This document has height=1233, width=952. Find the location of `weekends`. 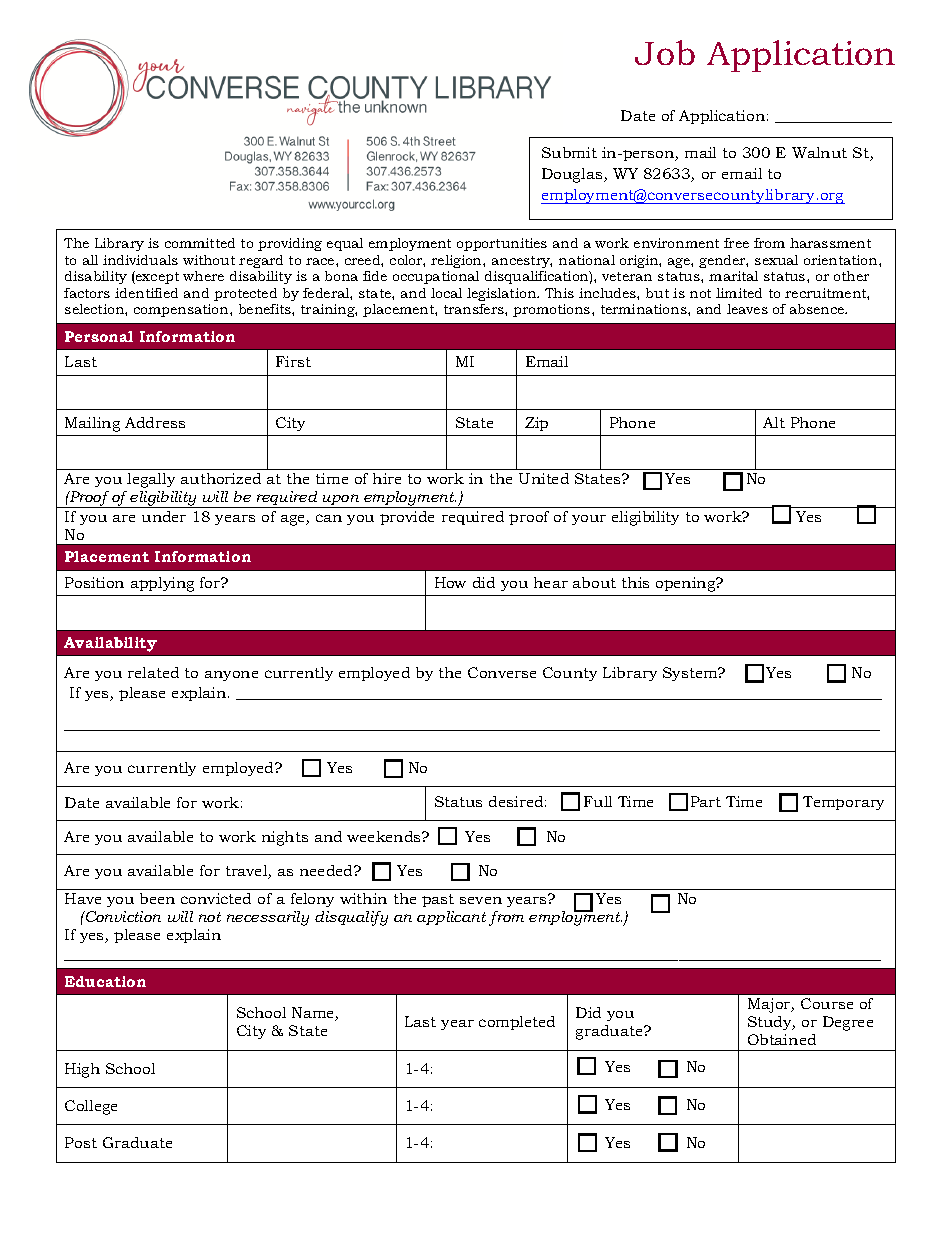

weekends is located at coordinates (385, 836).
